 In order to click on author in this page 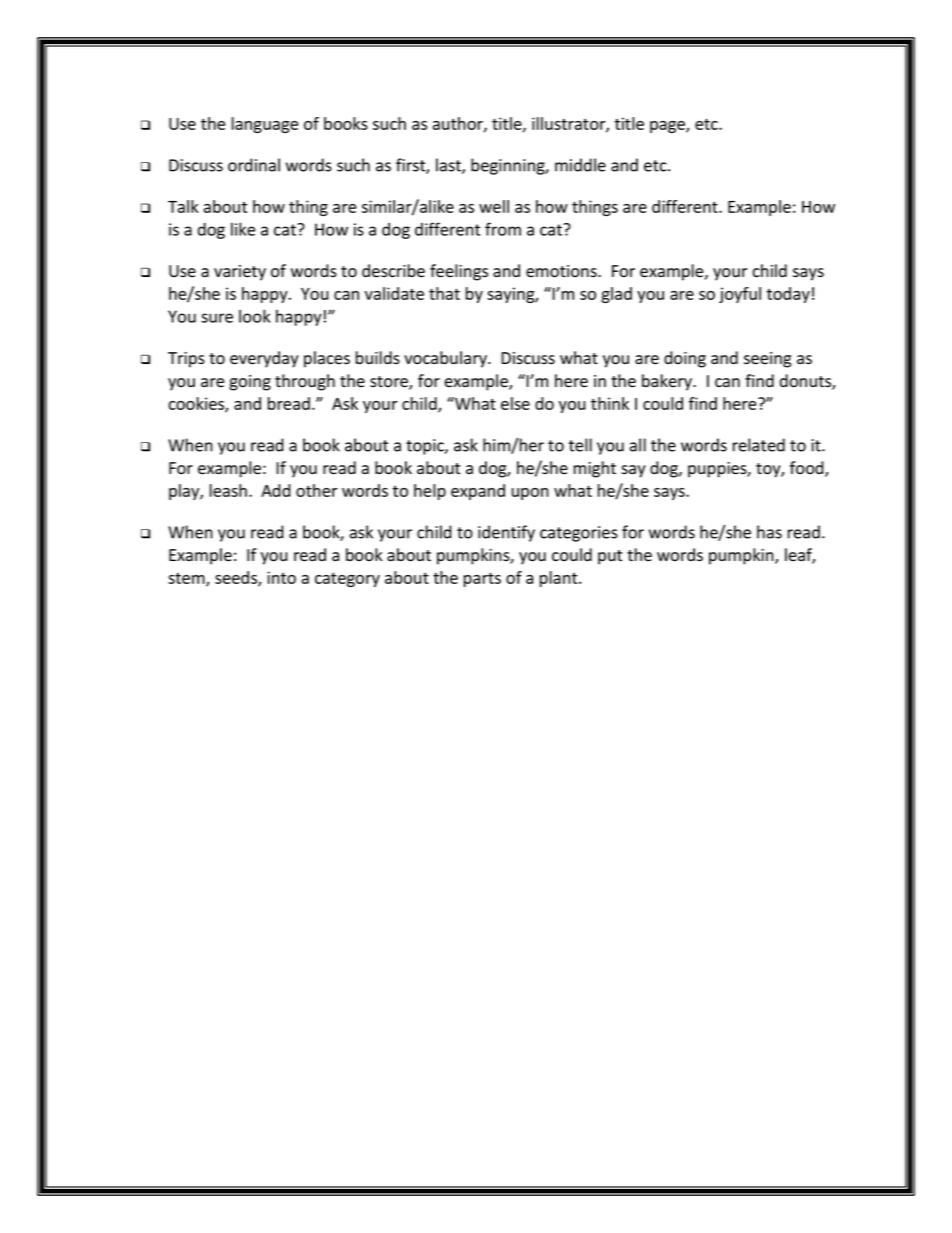, I will do `click(459, 124)`.
